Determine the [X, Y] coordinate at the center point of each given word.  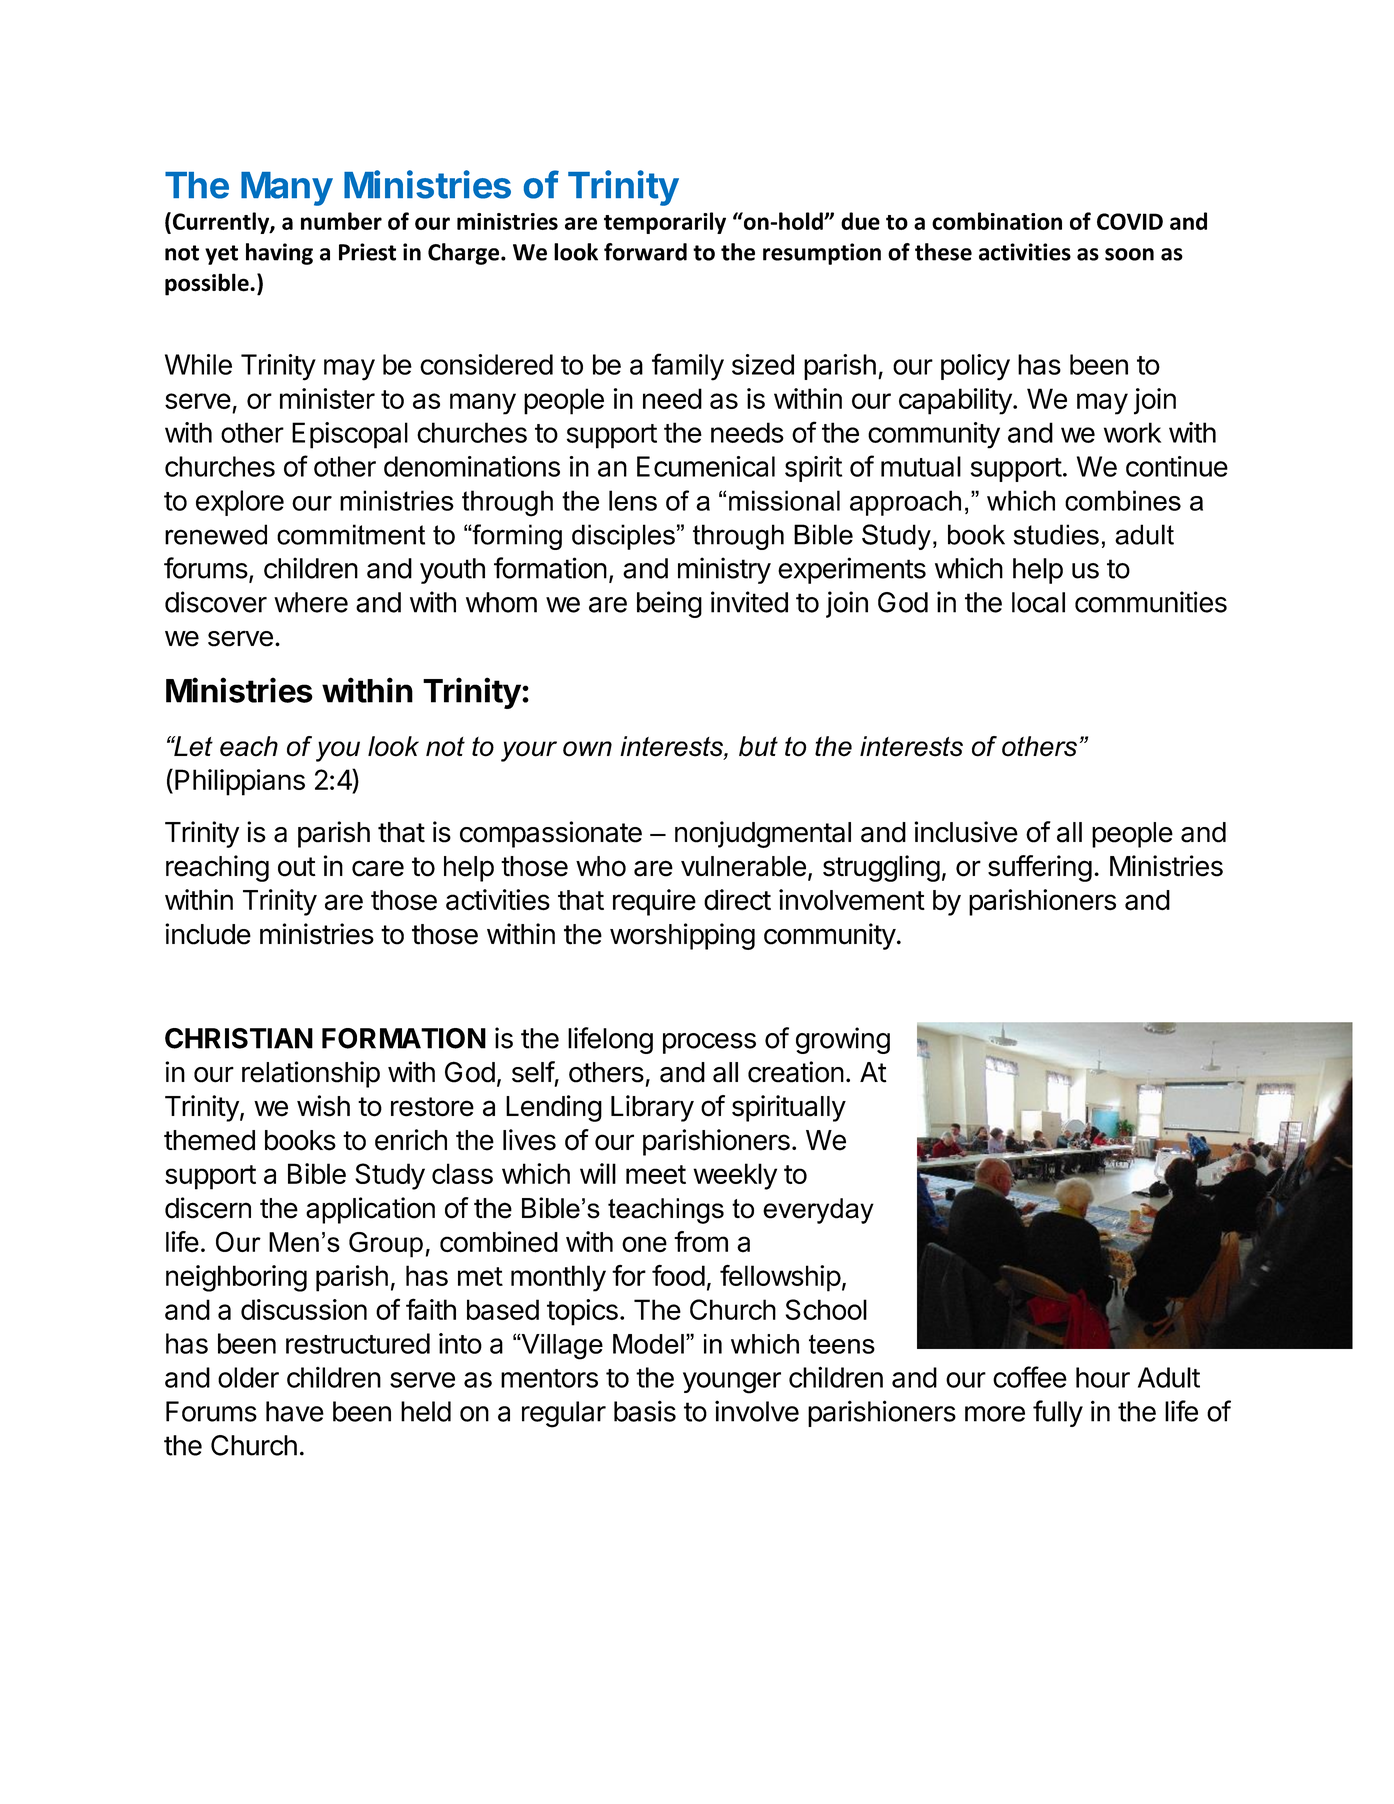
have [295, 1411]
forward [645, 252]
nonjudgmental [763, 834]
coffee [1030, 1377]
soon [1129, 254]
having [279, 254]
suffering [1040, 868]
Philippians [240, 782]
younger [732, 1383]
